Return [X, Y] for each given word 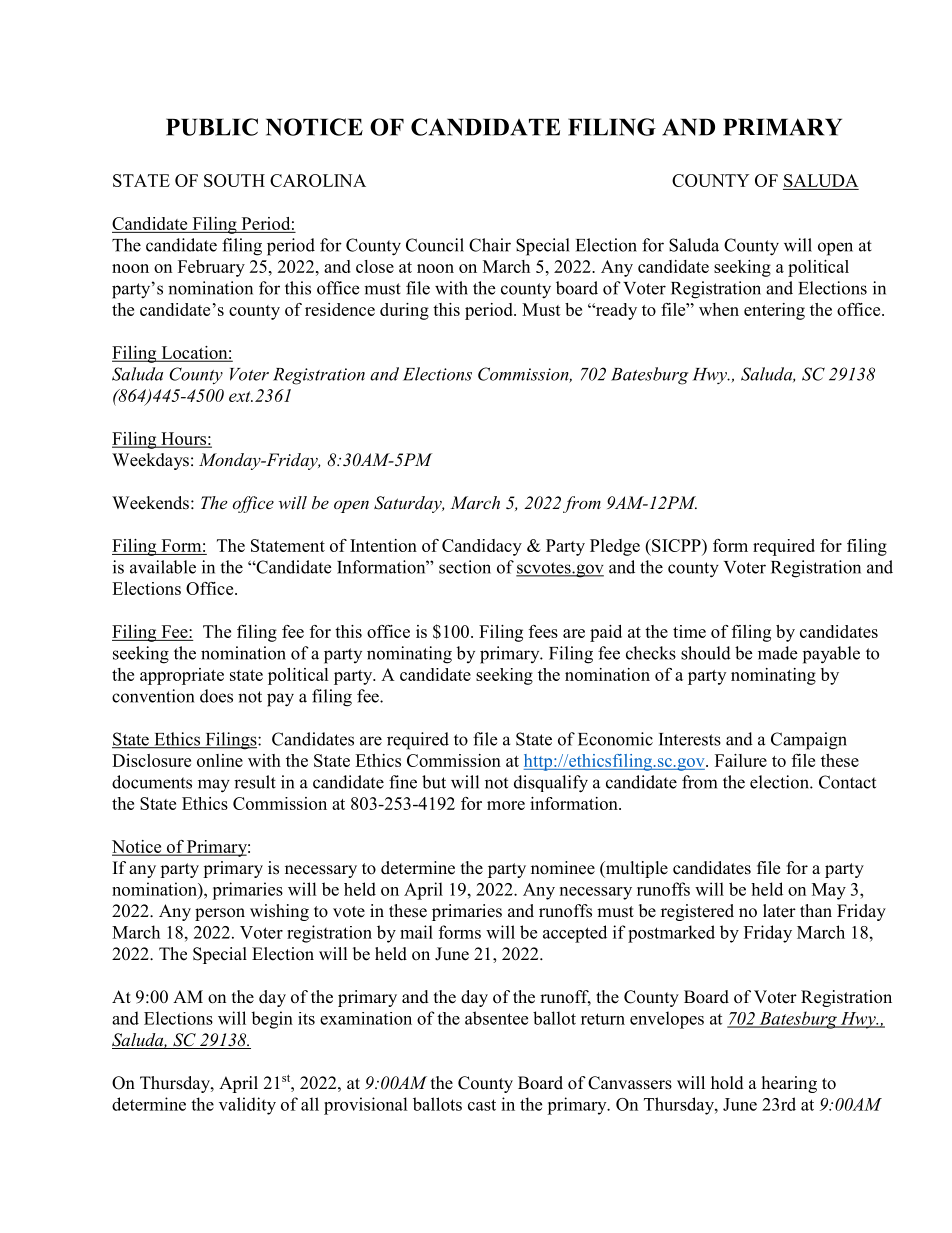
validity [247, 1106]
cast [482, 1105]
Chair [490, 245]
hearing [789, 1084]
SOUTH [234, 180]
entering [774, 311]
